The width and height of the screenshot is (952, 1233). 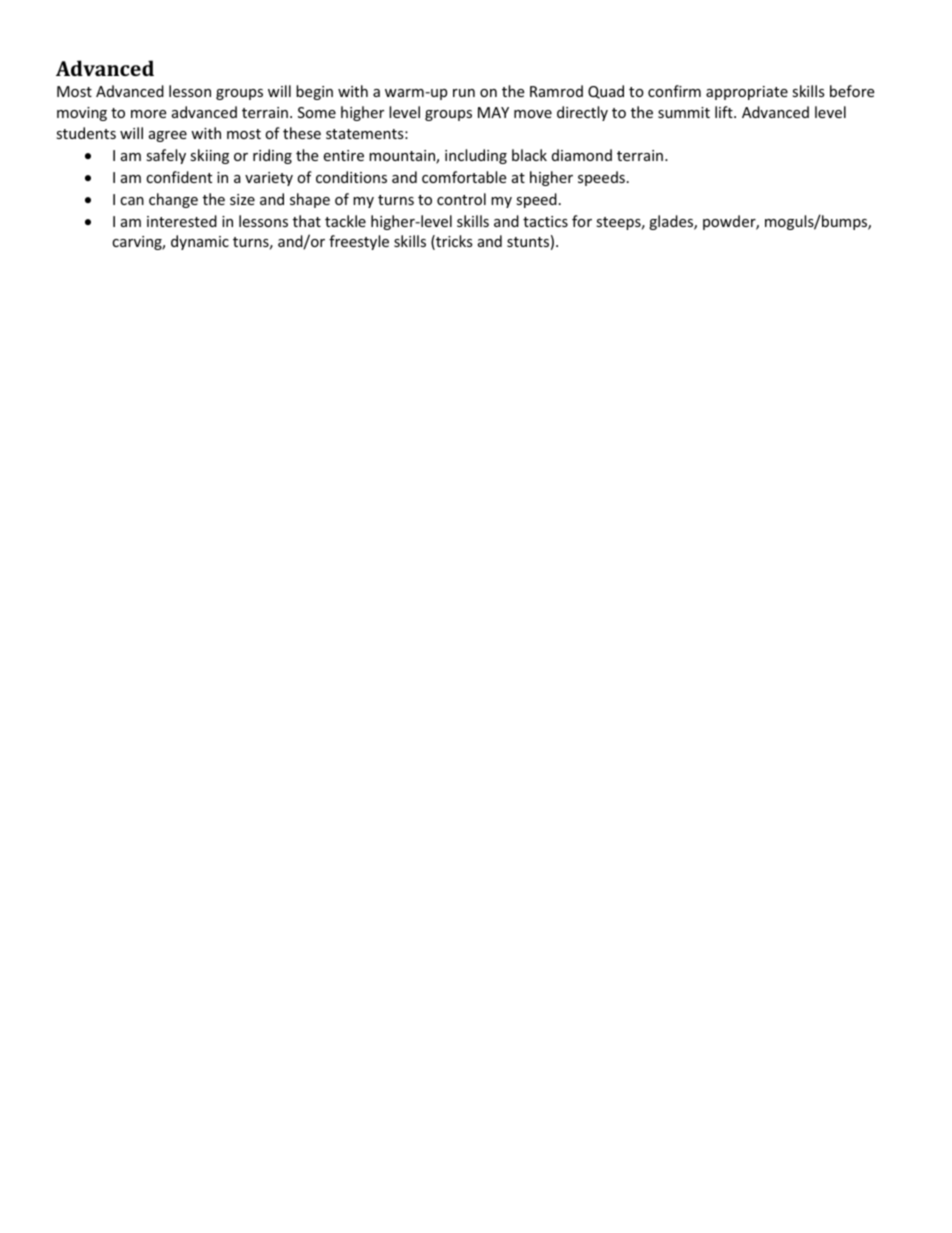 I want to click on appropriate, so click(x=747, y=93).
